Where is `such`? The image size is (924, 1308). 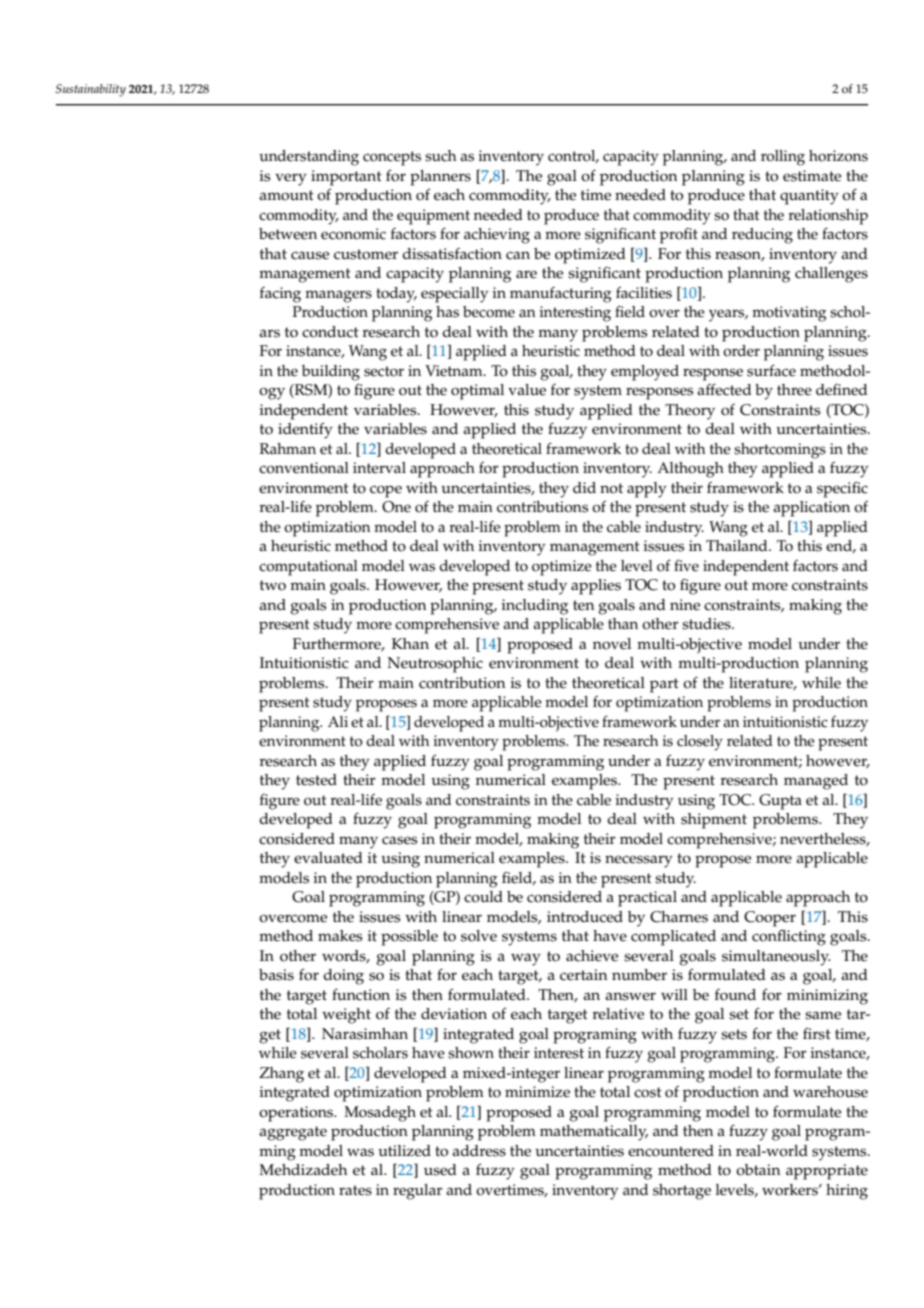 such is located at coordinates (441, 156).
